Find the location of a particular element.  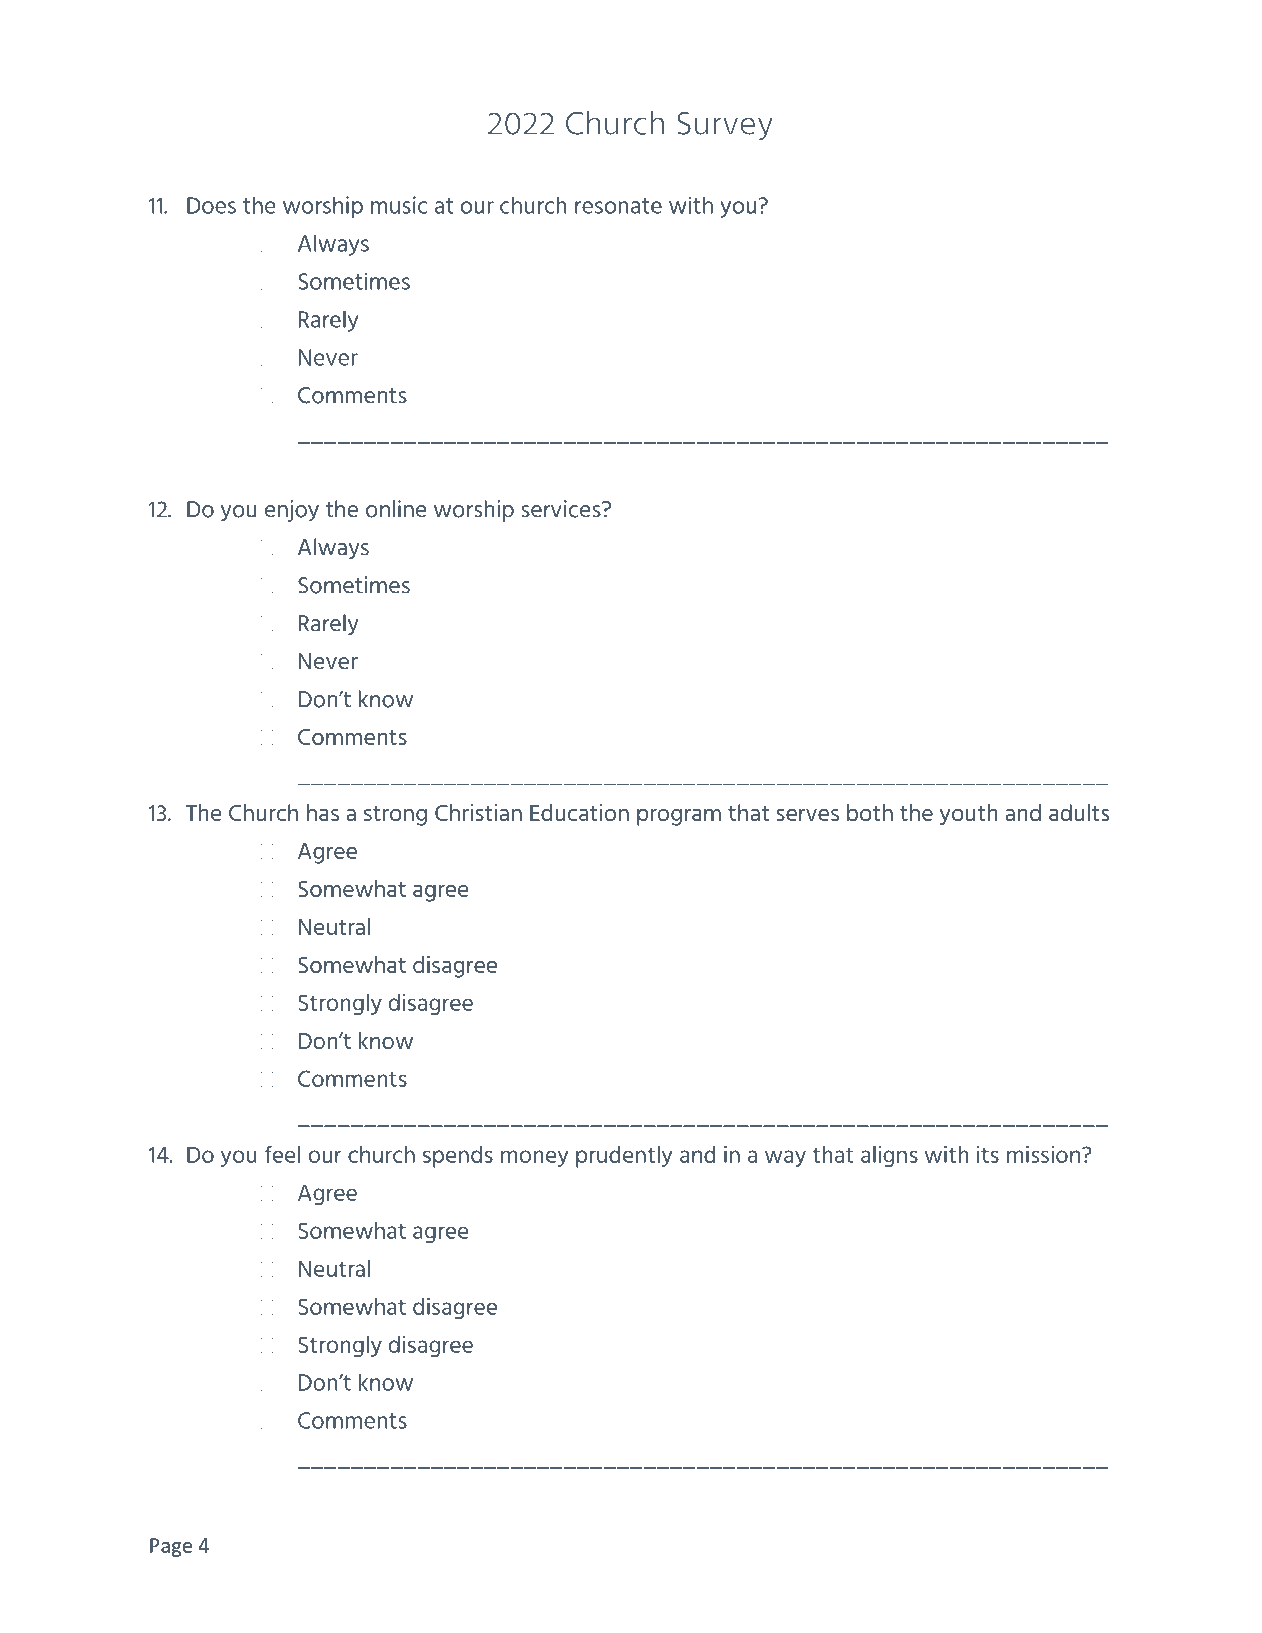

money is located at coordinates (535, 1158).
